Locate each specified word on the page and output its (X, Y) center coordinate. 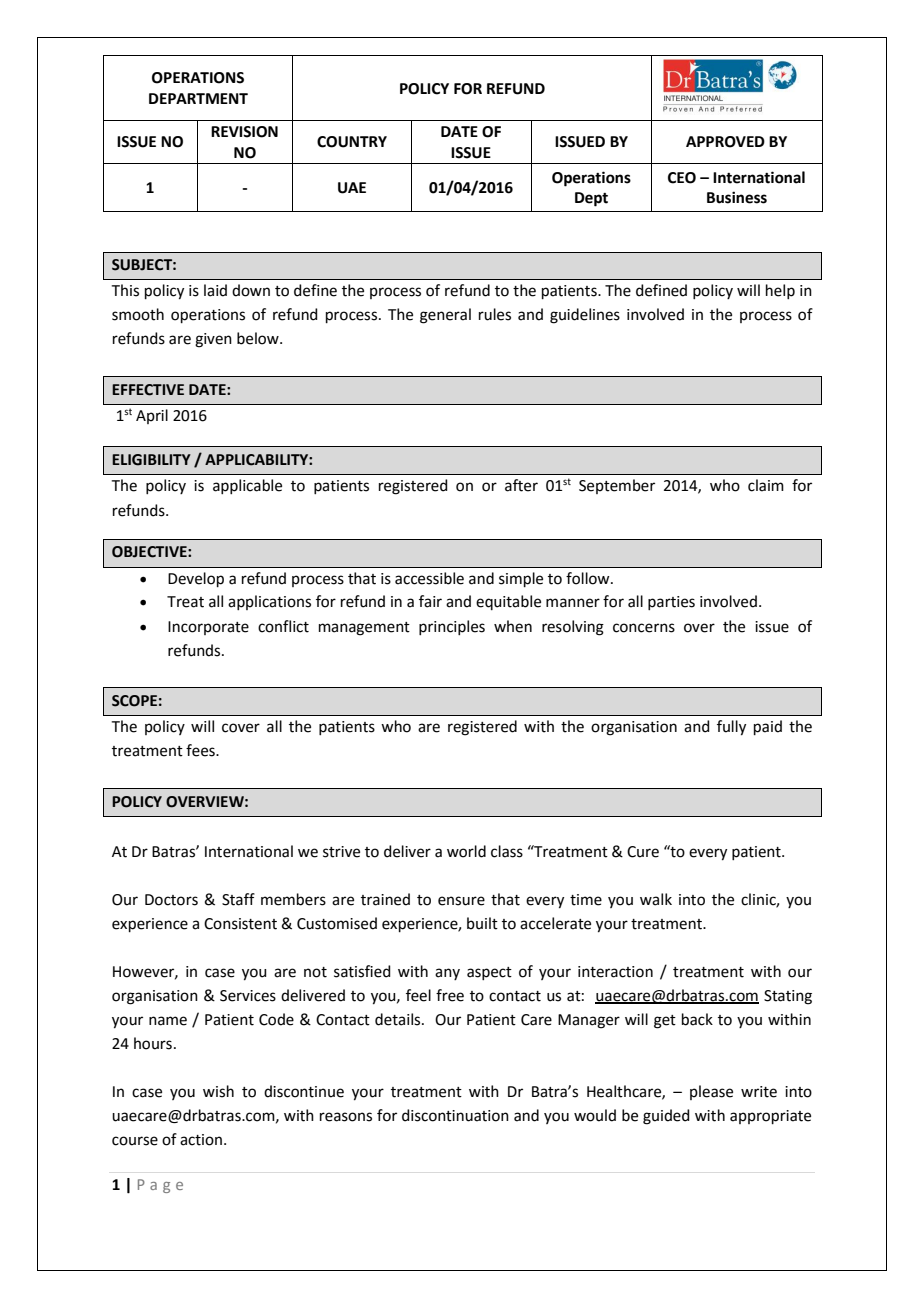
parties (671, 603)
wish (218, 1091)
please (711, 1092)
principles (452, 627)
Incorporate (208, 628)
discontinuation (455, 1115)
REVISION (244, 132)
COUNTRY (352, 142)
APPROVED (725, 142)
